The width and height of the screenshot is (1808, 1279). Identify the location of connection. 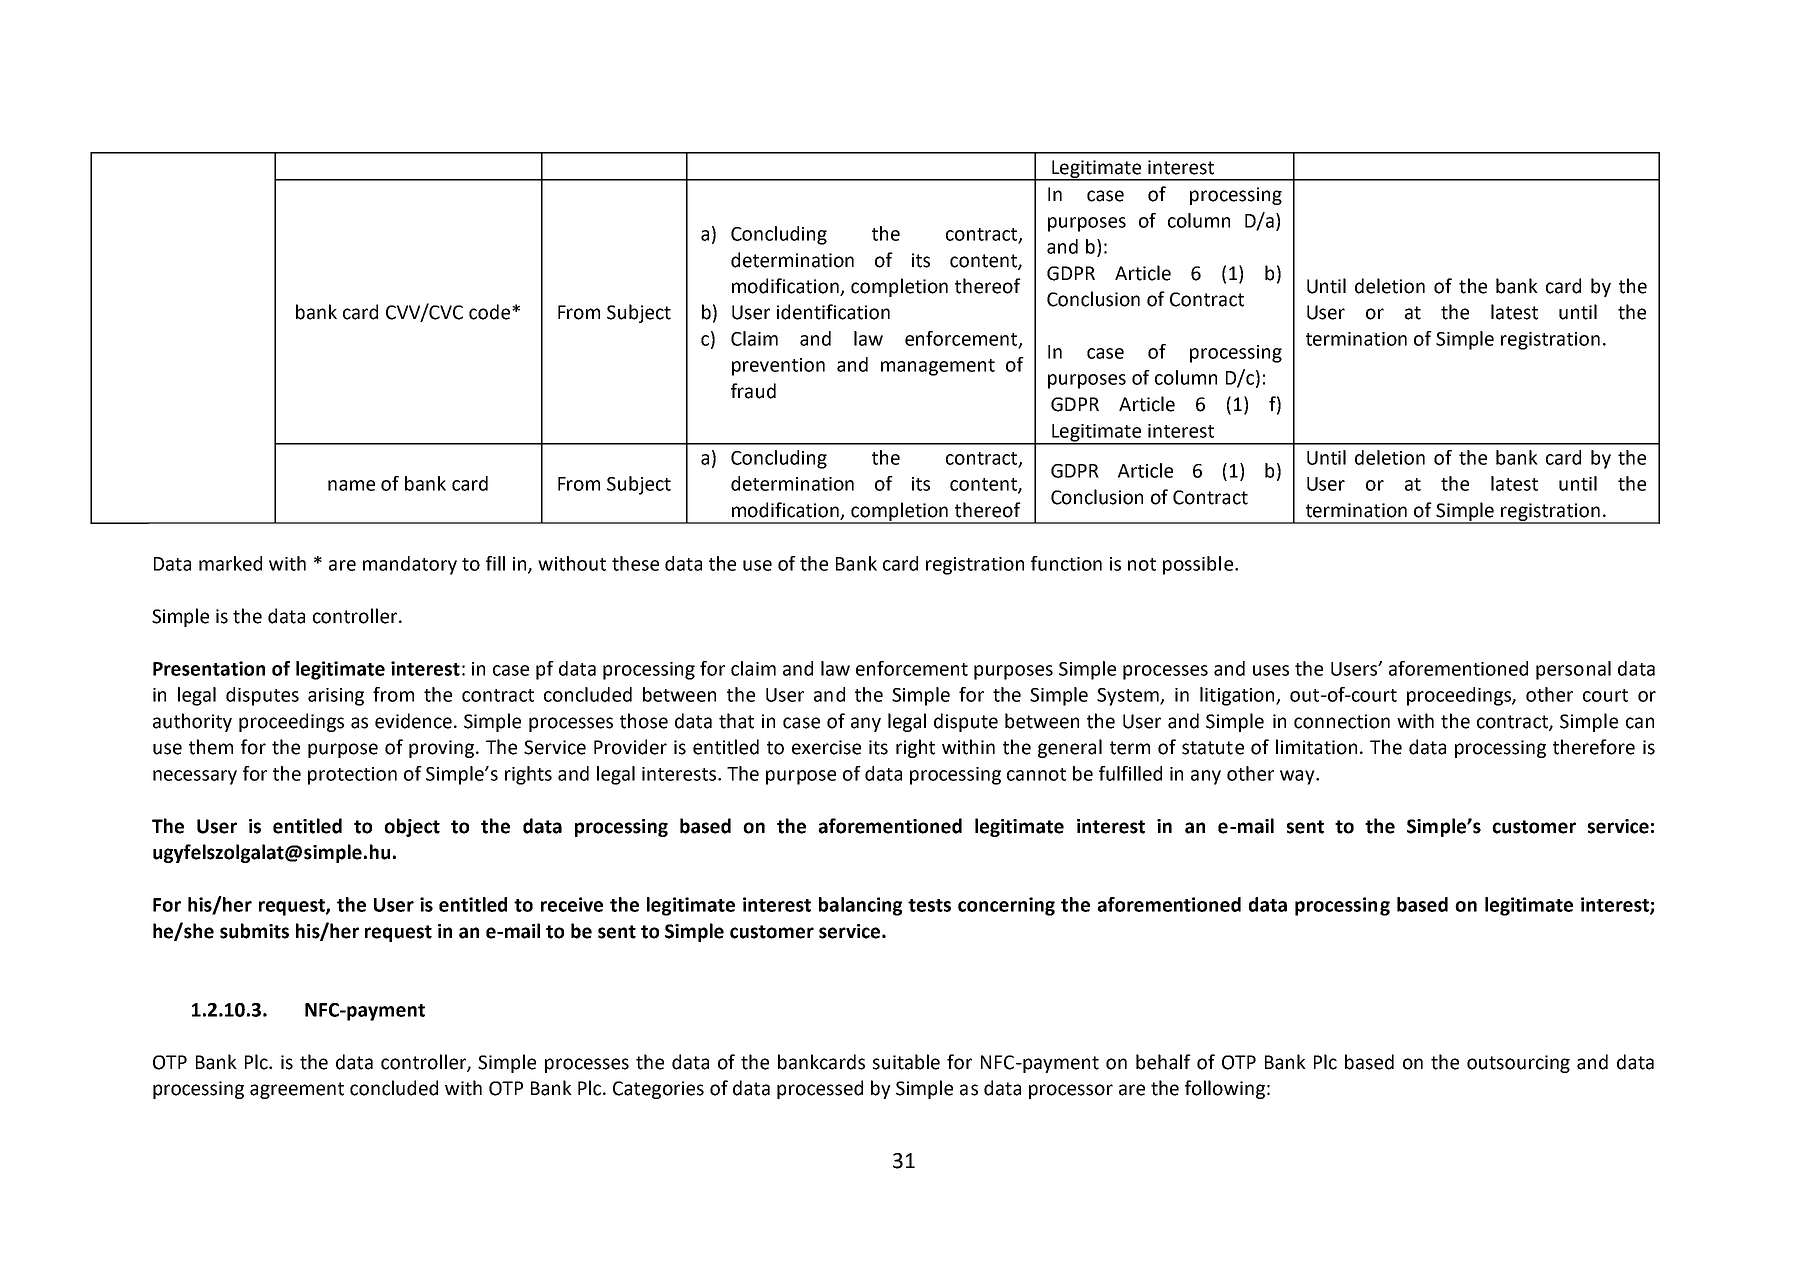
(1342, 721).
